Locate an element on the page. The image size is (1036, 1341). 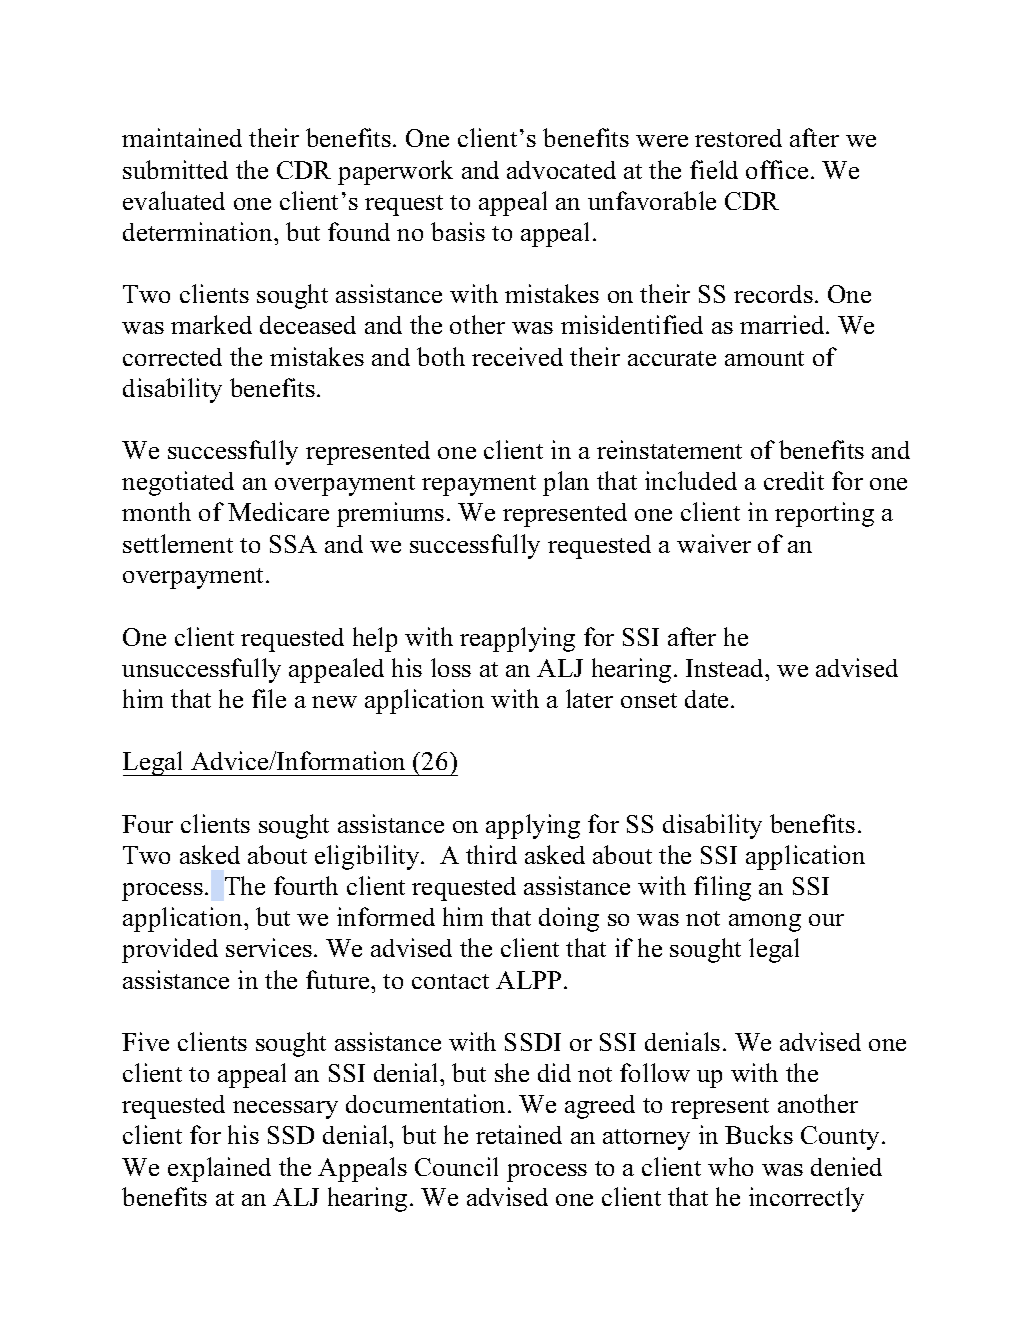
office is located at coordinates (777, 169).
